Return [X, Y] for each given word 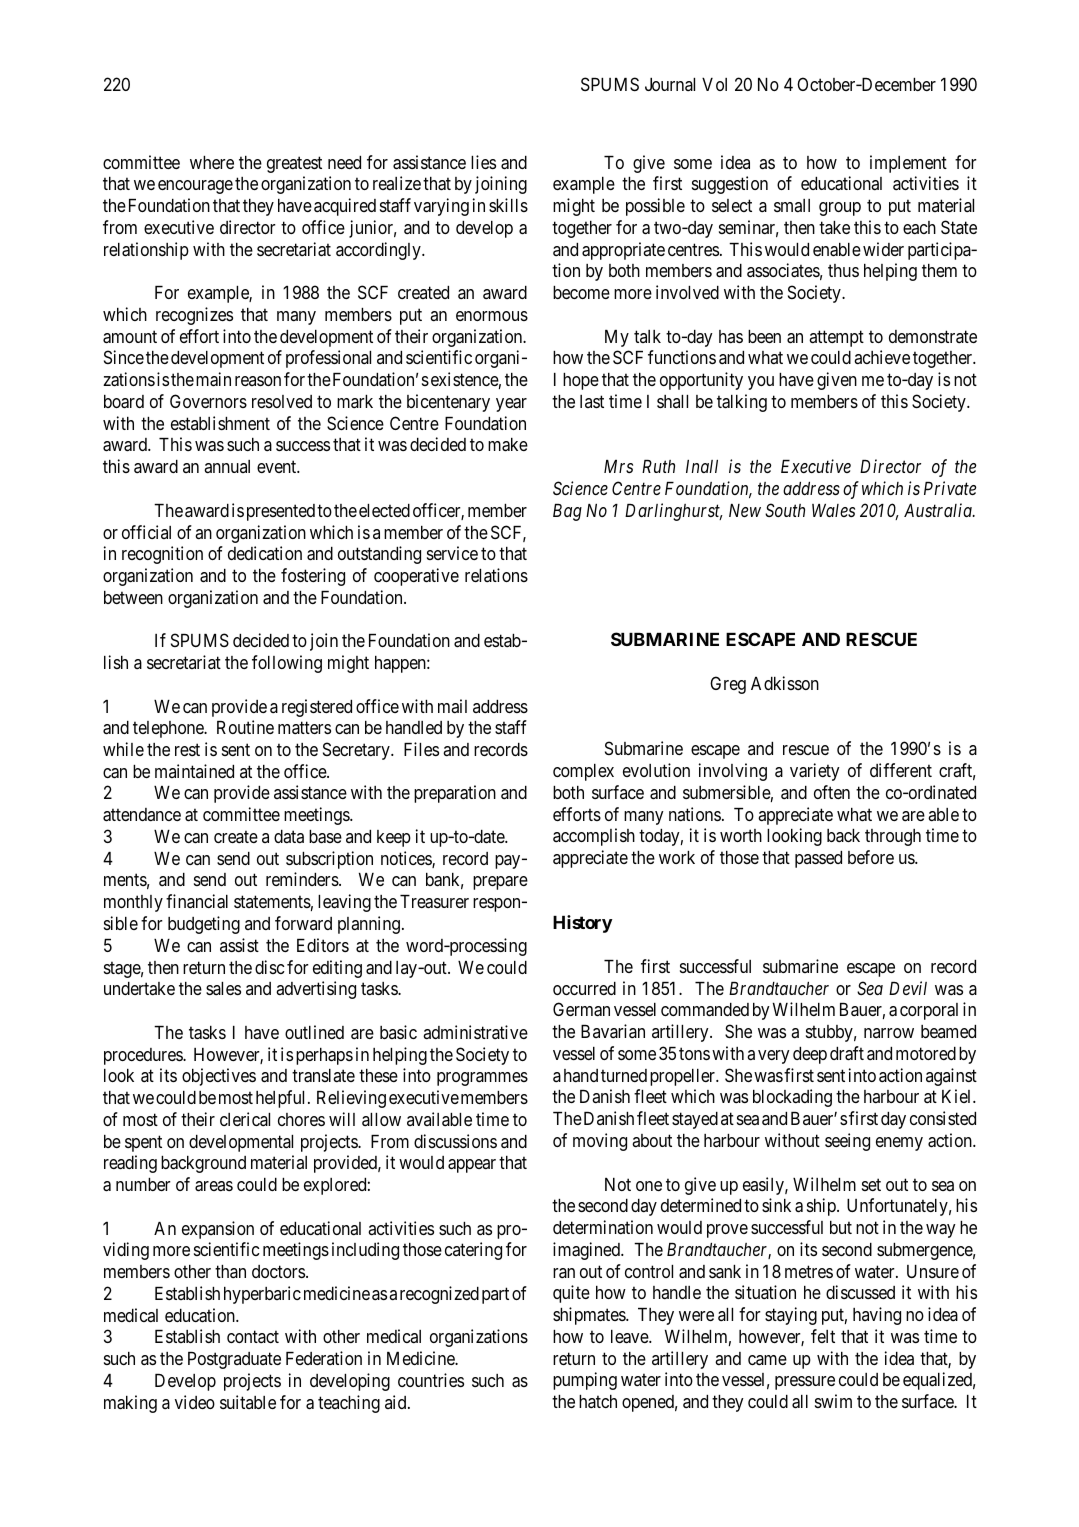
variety [815, 772]
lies [483, 162]
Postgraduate [234, 1360]
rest [187, 750]
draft [847, 1053]
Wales [833, 510]
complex [583, 772]
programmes [482, 1079]
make [508, 445]
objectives [219, 1077]
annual [227, 466]
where [212, 162]
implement [908, 164]
